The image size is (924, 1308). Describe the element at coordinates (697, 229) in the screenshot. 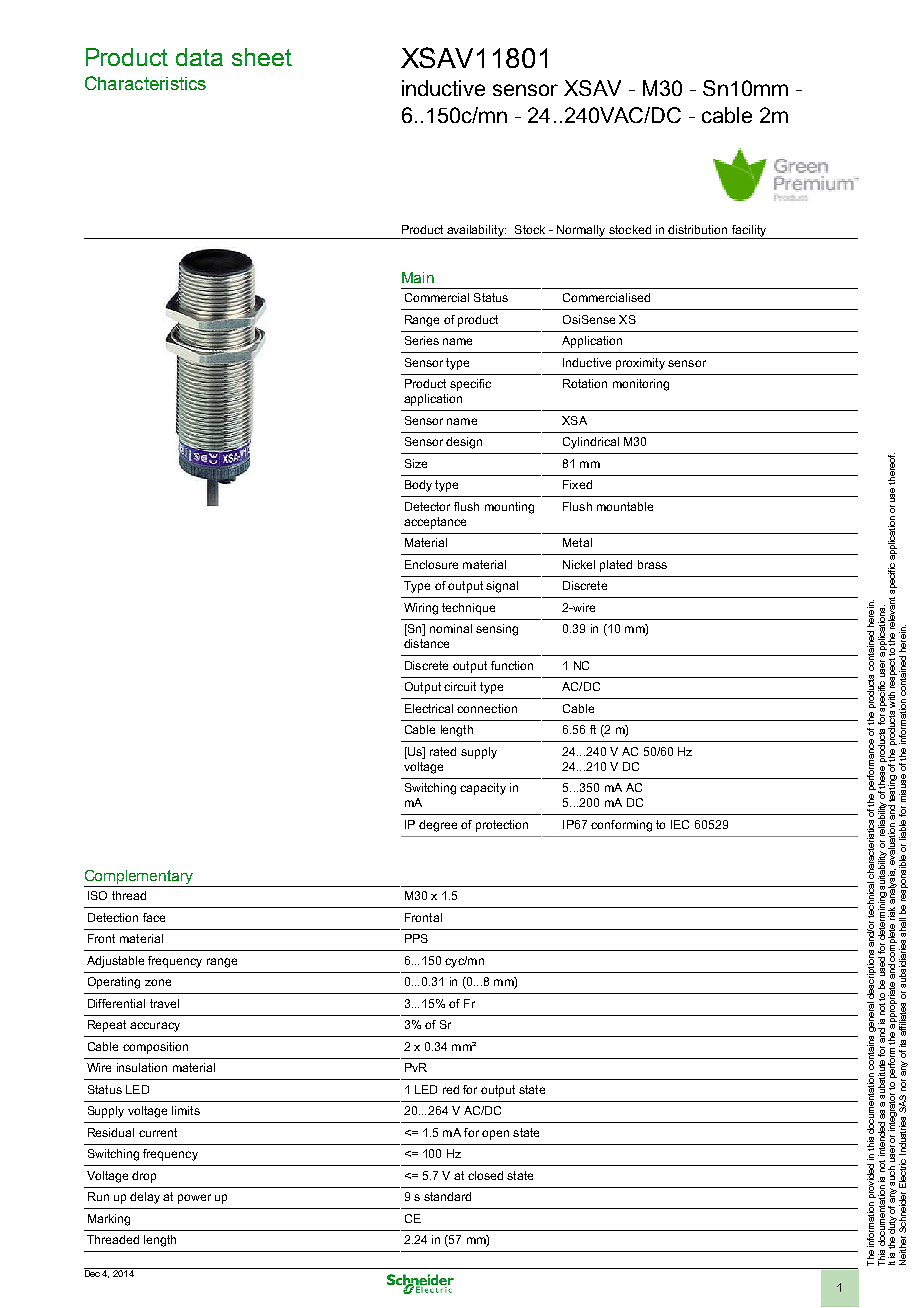

I see `distribution` at that location.
